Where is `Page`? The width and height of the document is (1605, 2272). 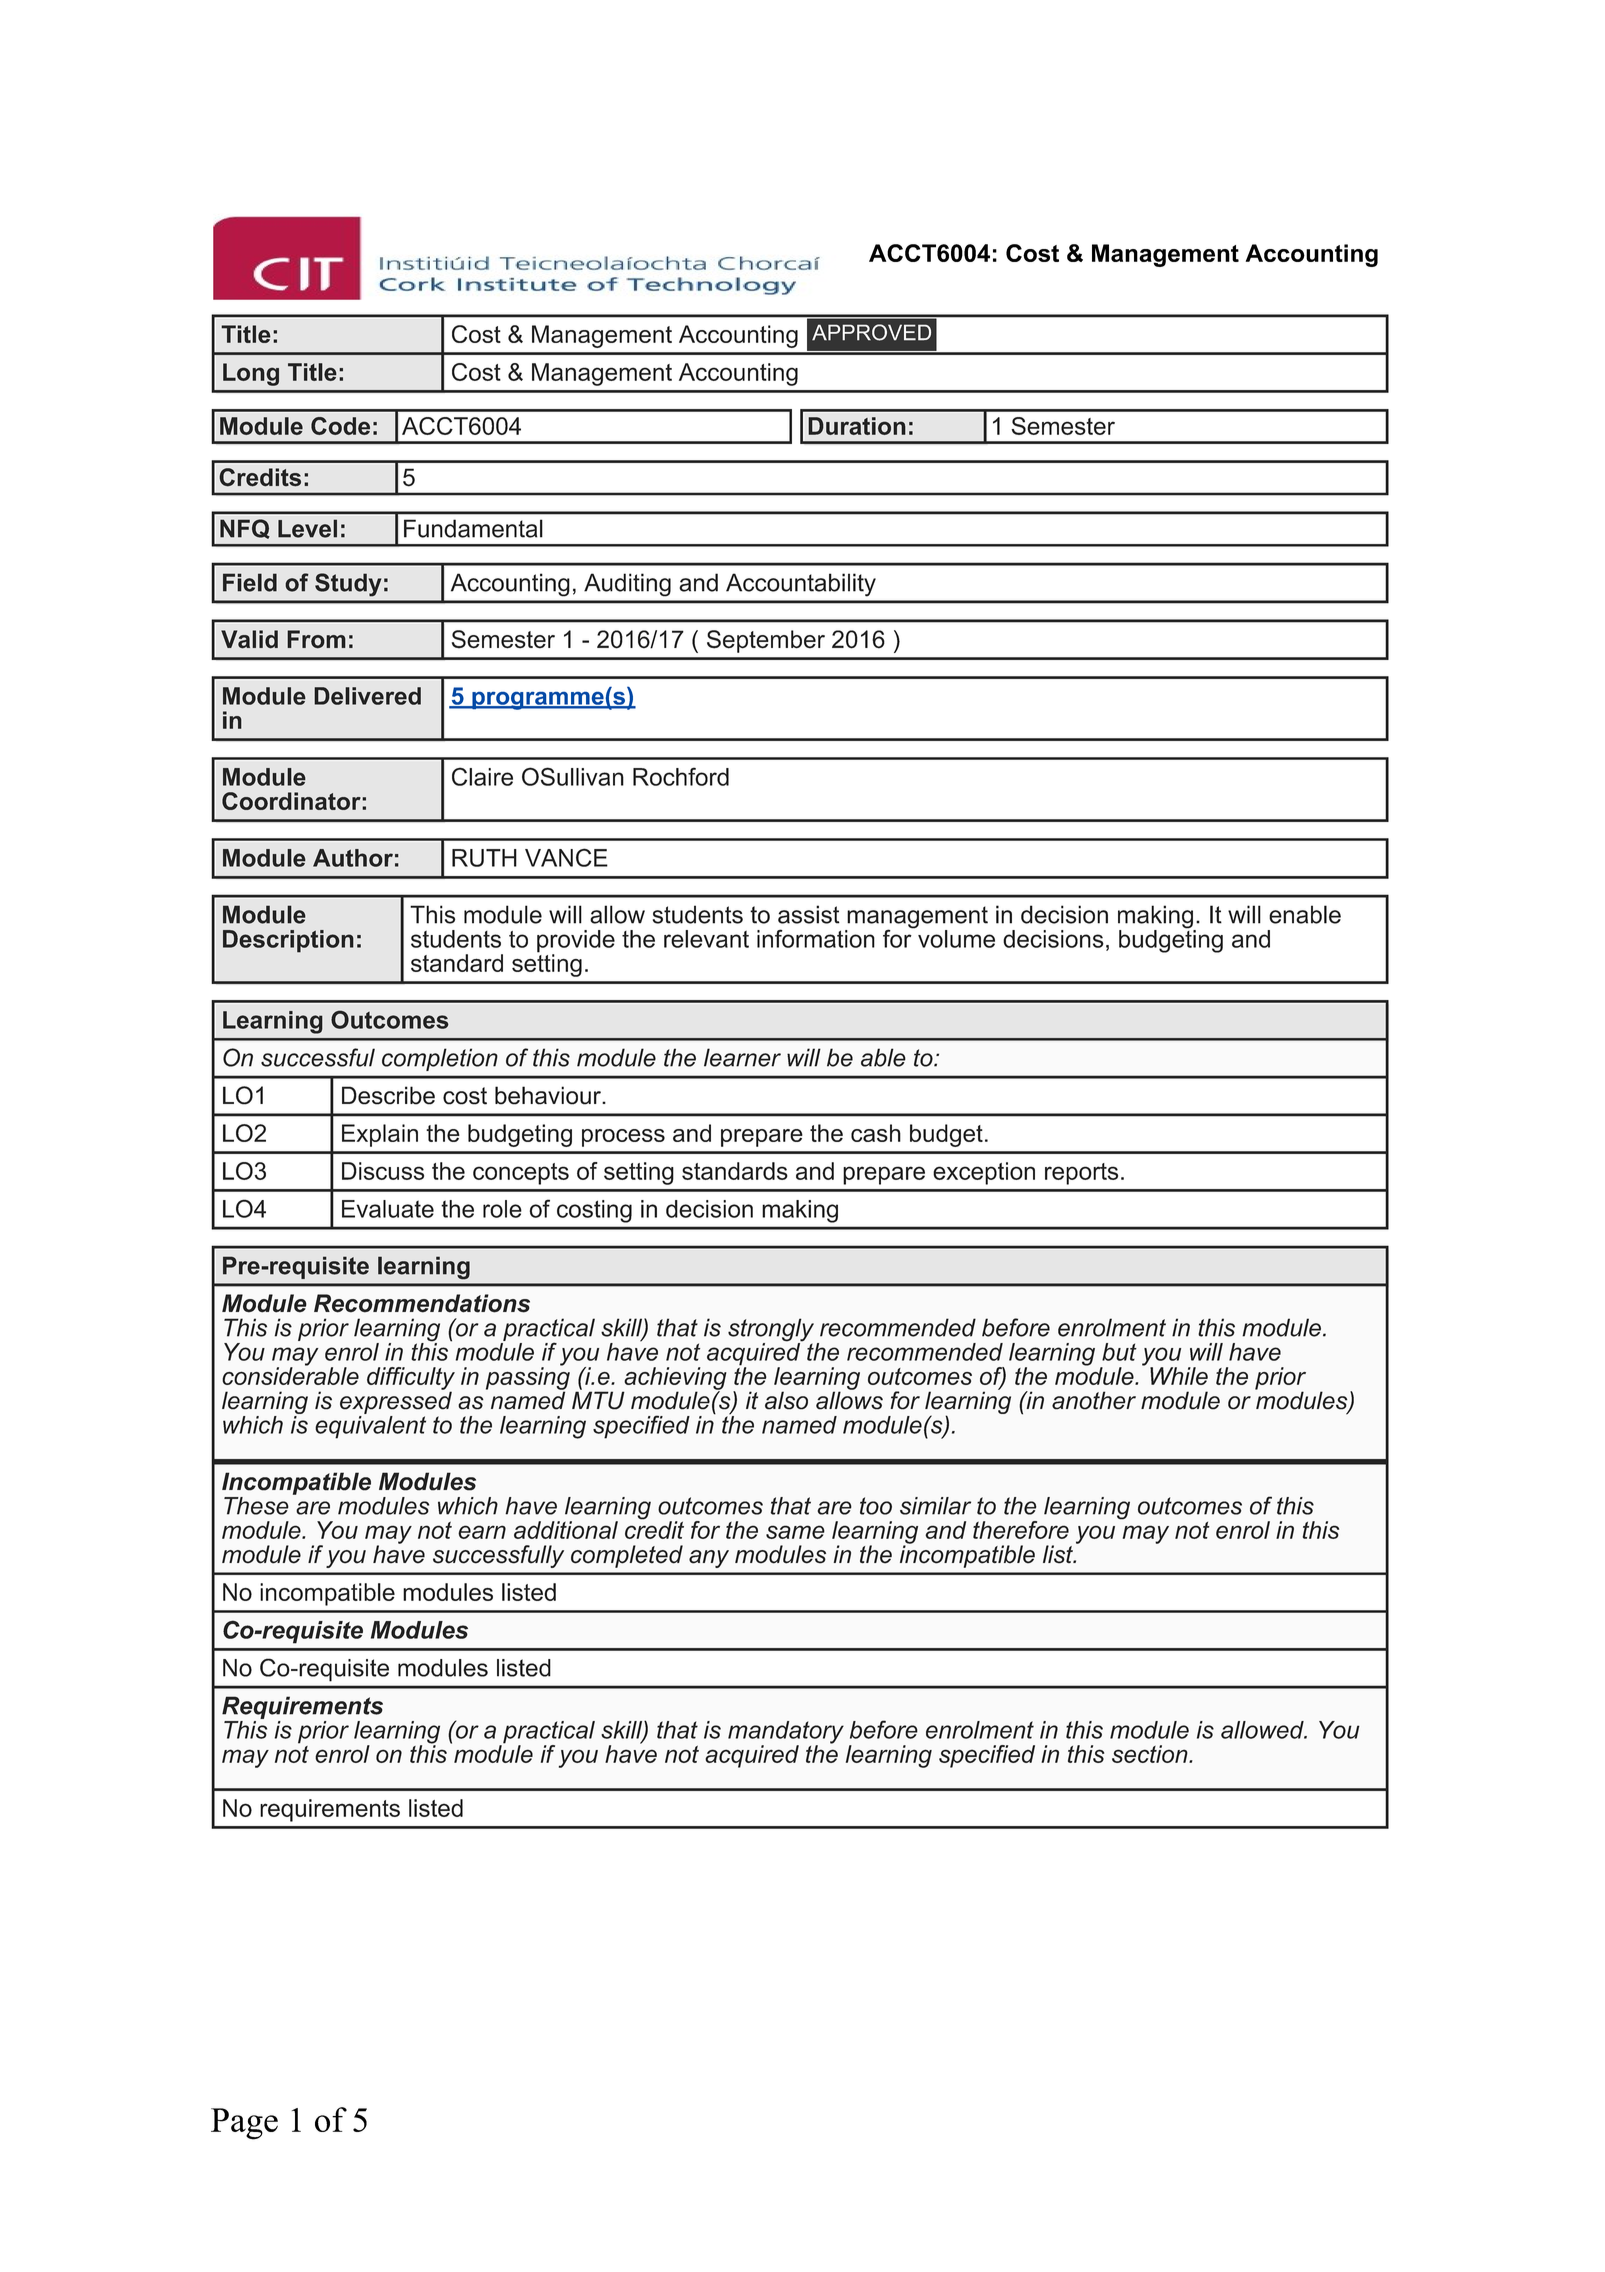
Page is located at coordinates (244, 2124).
